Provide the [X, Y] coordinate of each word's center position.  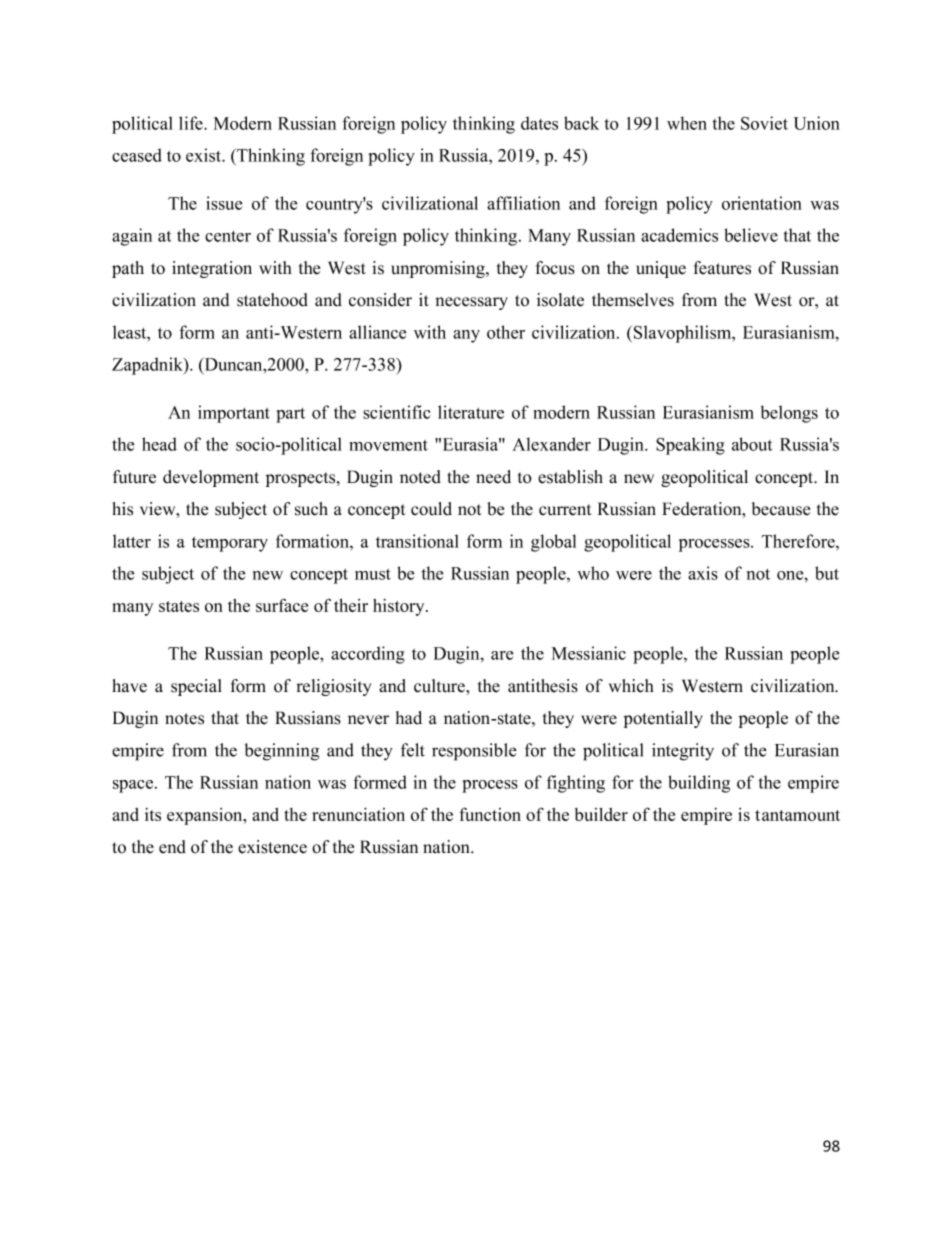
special [196, 687]
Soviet [764, 123]
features [722, 268]
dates [539, 123]
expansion [206, 816]
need [493, 477]
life [192, 123]
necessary [471, 303]
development [211, 478]
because [781, 509]
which [631, 686]
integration [212, 269]
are [502, 655]
